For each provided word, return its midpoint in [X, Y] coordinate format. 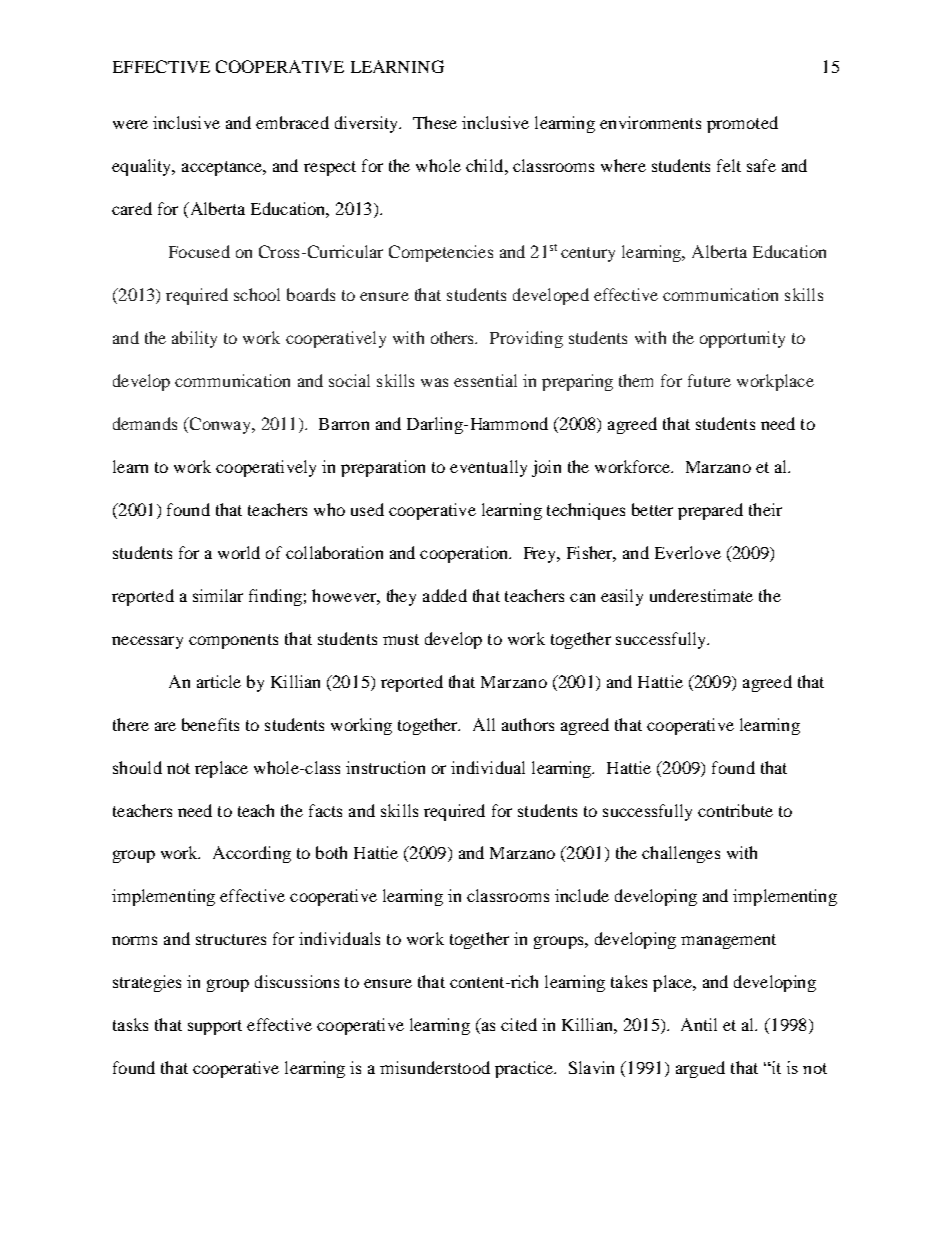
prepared [710, 511]
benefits [210, 724]
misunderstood [435, 1067]
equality [143, 167]
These [435, 122]
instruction [385, 767]
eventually [488, 468]
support [215, 1027]
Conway [220, 425]
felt [729, 165]
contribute [735, 810]
